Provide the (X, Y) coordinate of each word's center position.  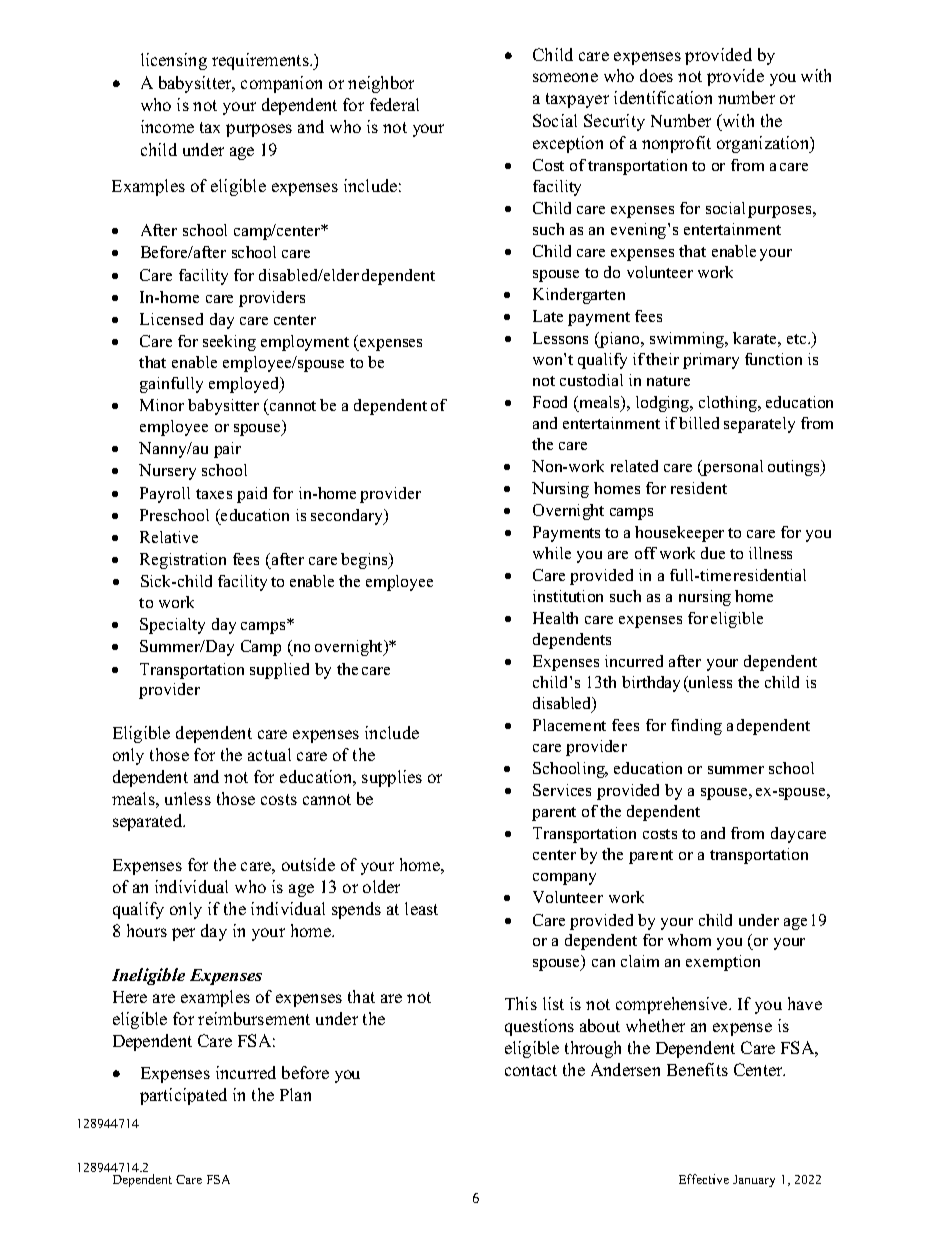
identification (663, 97)
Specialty (172, 626)
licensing (174, 61)
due (713, 553)
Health (555, 618)
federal (394, 104)
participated (183, 1096)
